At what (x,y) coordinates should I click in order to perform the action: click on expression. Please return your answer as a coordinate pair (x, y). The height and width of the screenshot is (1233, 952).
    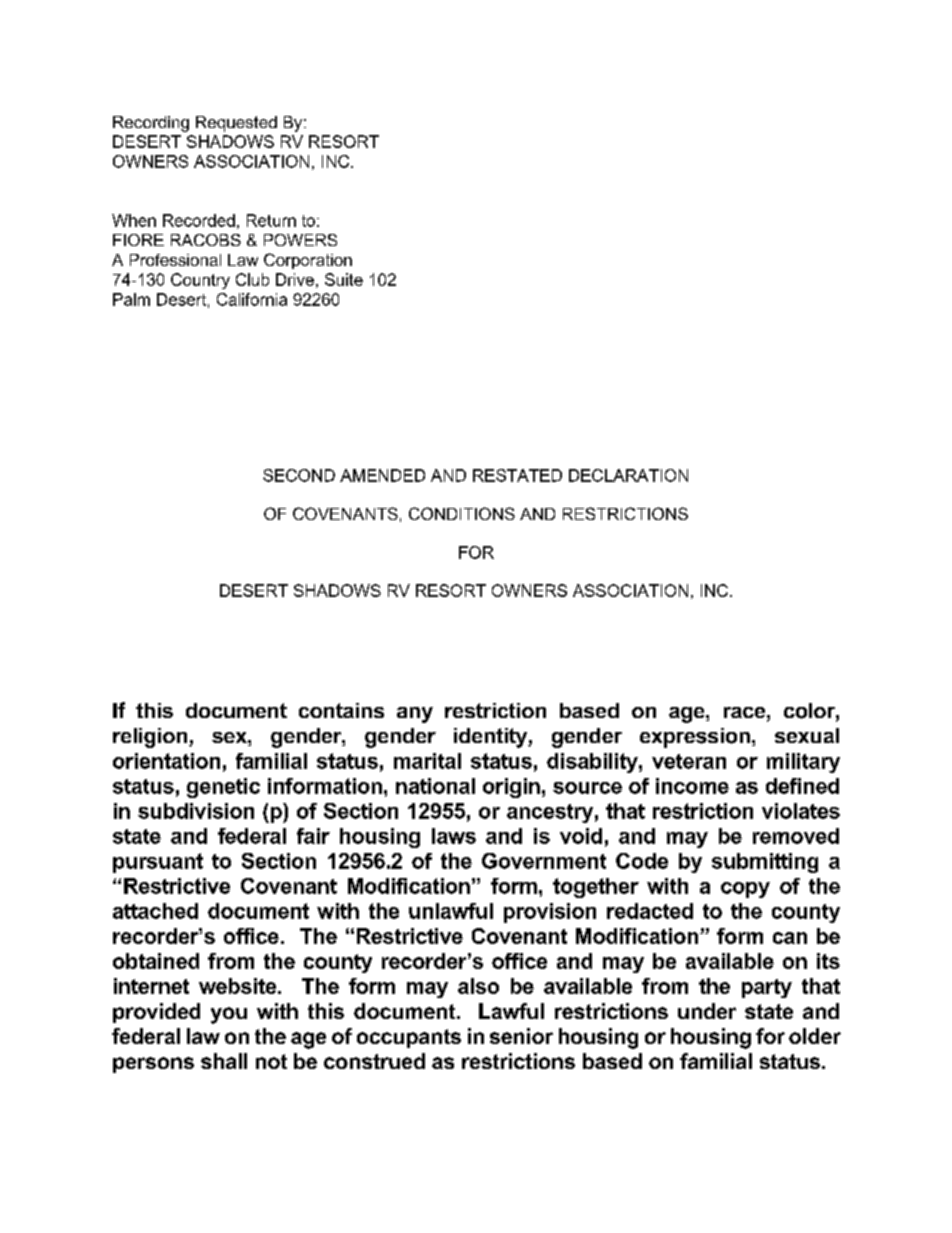
    Looking at the image, I should click on (695, 738).
